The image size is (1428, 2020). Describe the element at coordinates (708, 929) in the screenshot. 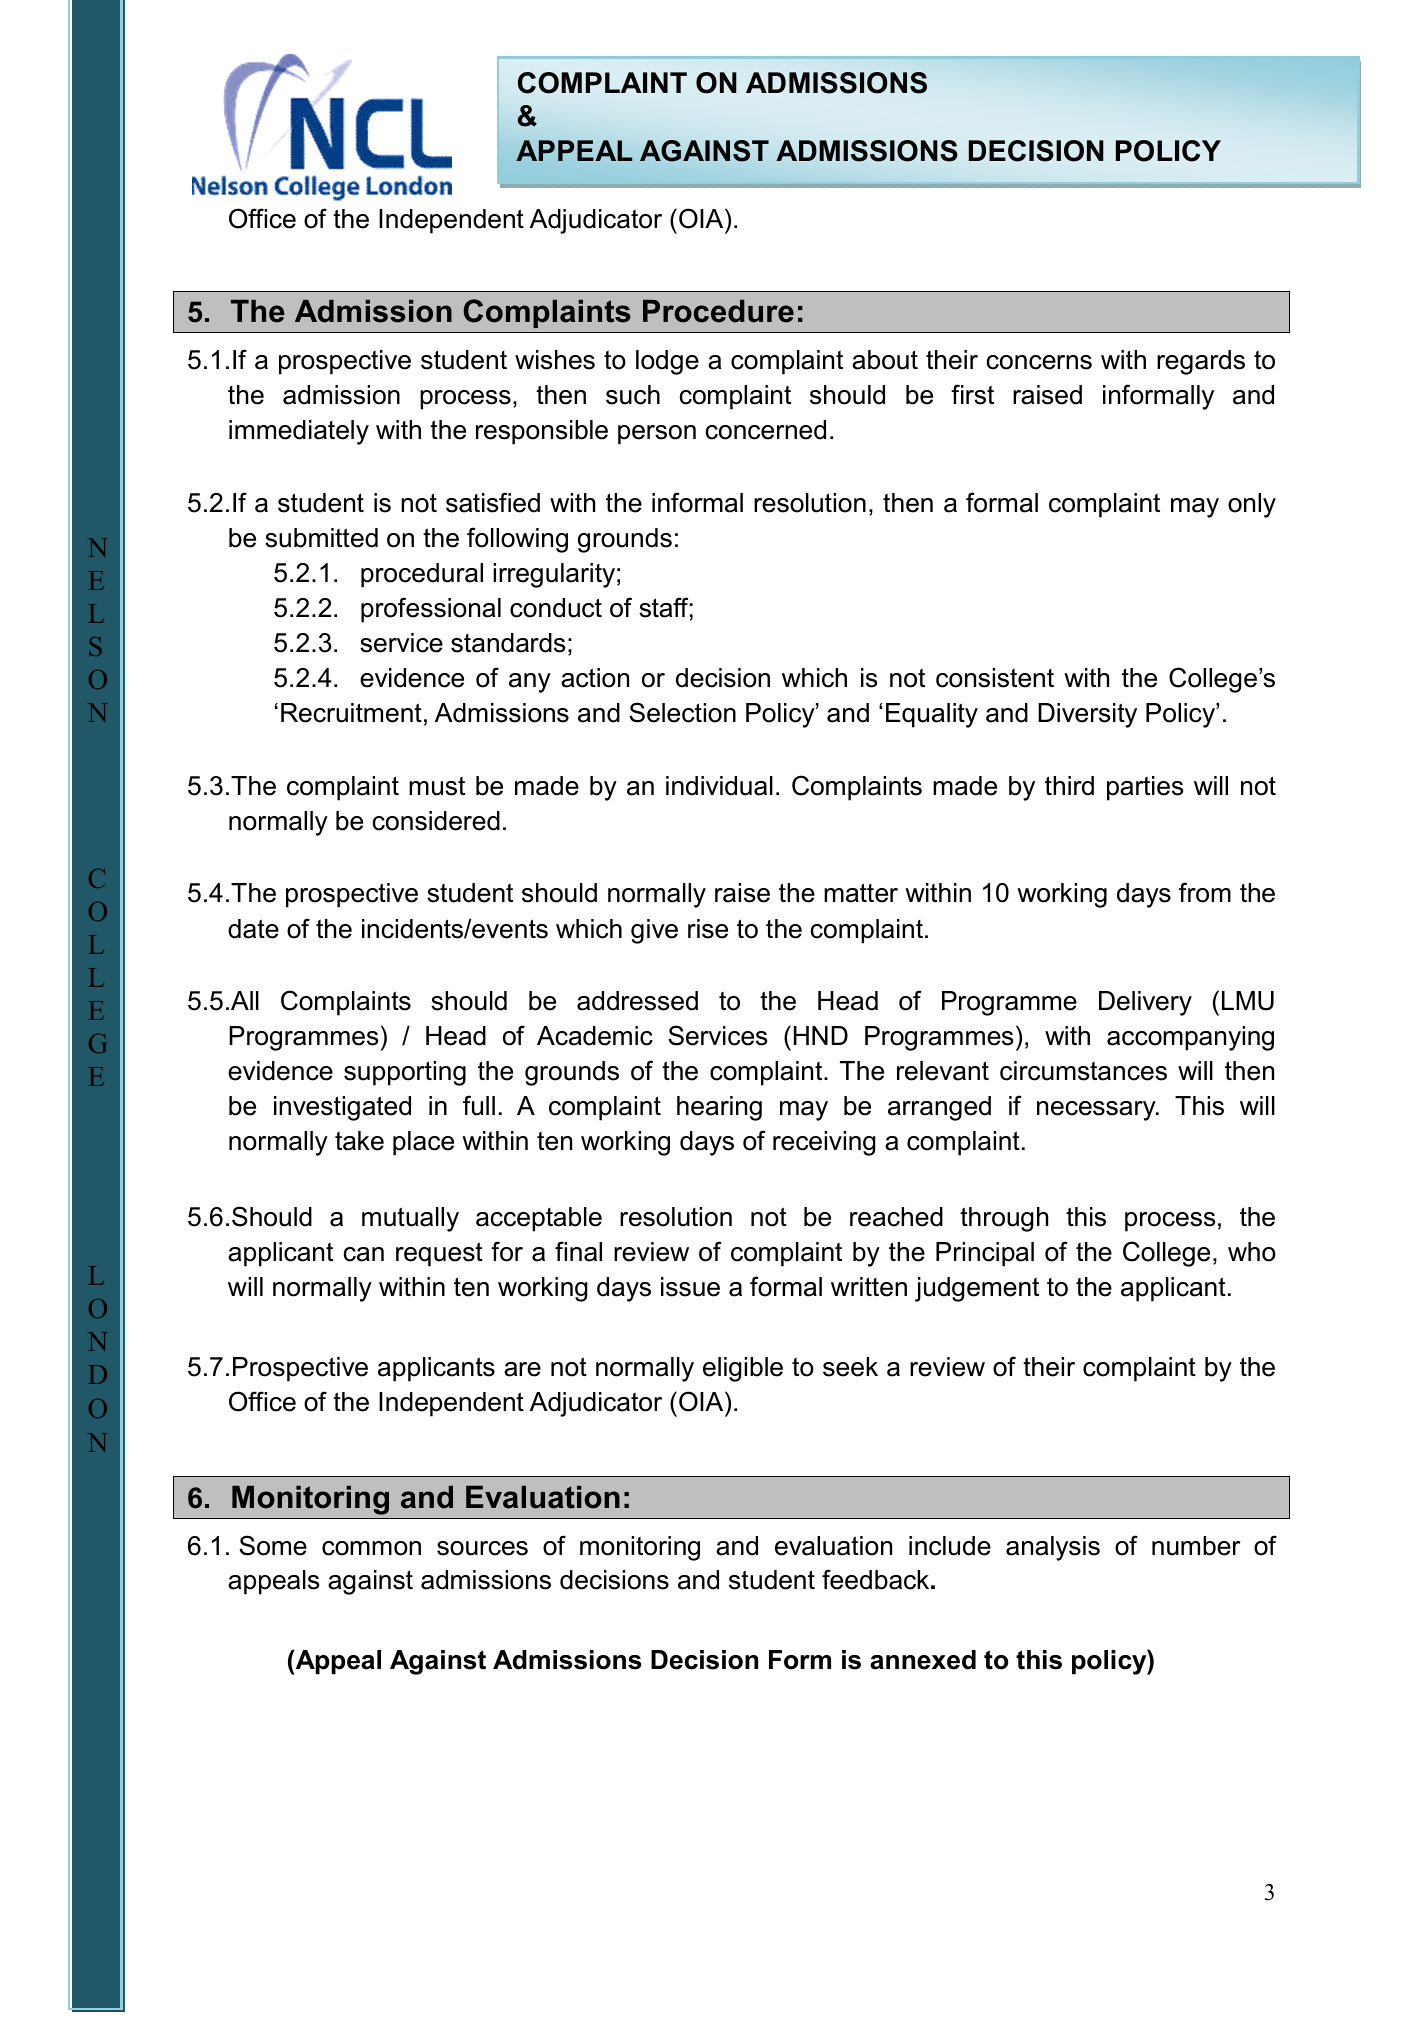

I see `rise` at that location.
